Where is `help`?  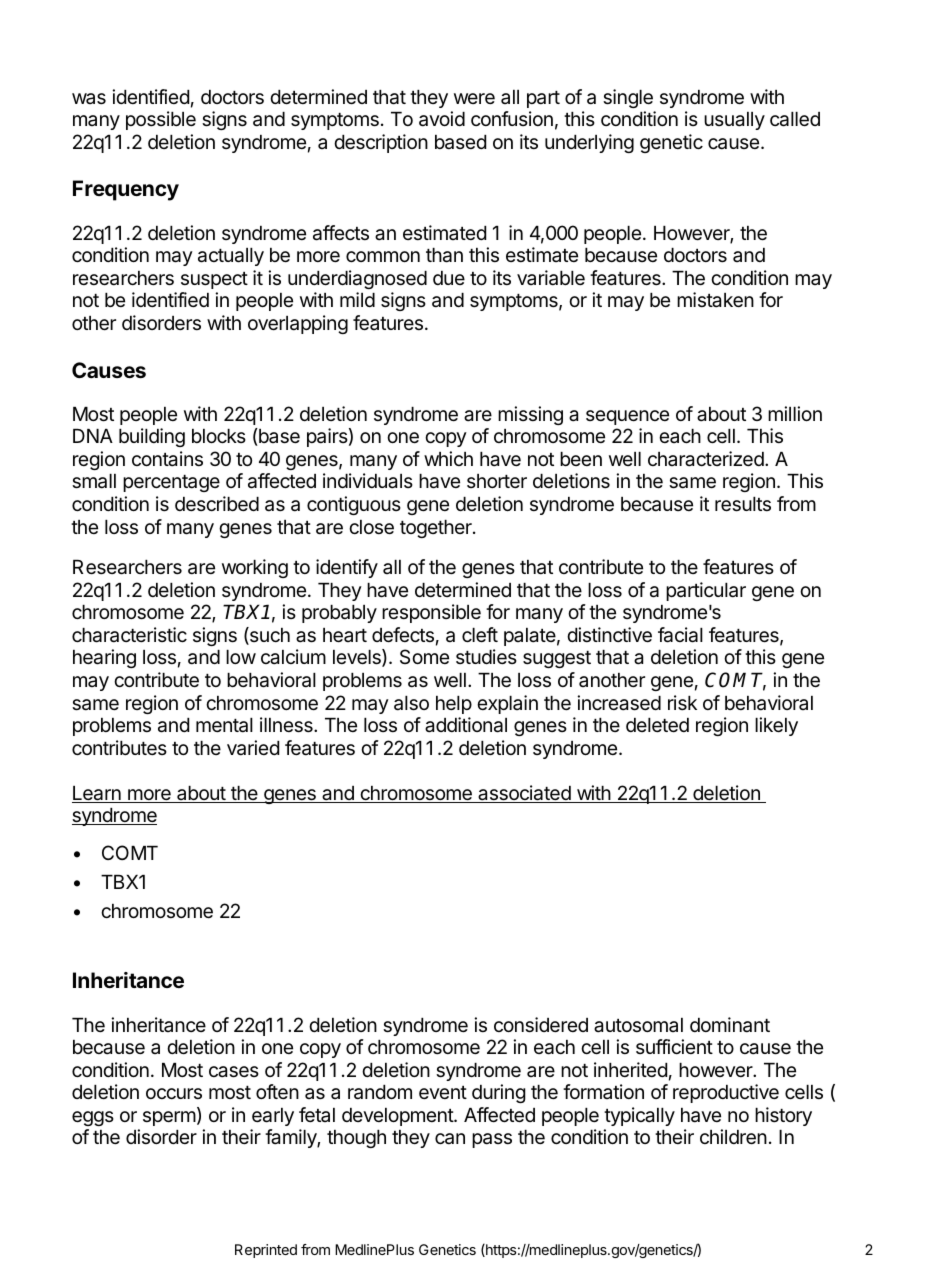 help is located at coordinates (454, 705).
